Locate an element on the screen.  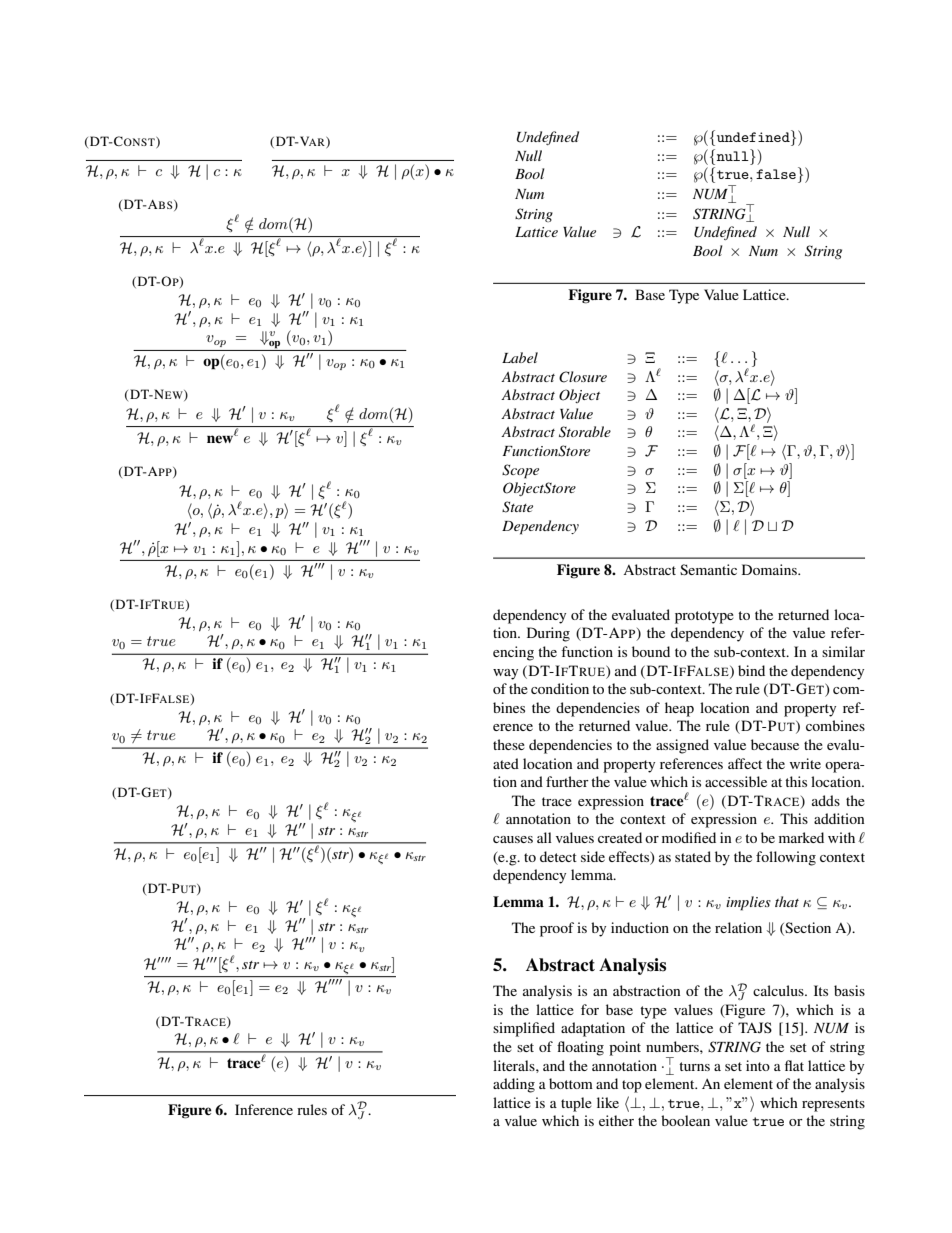
Closure is located at coordinates (583, 377).
